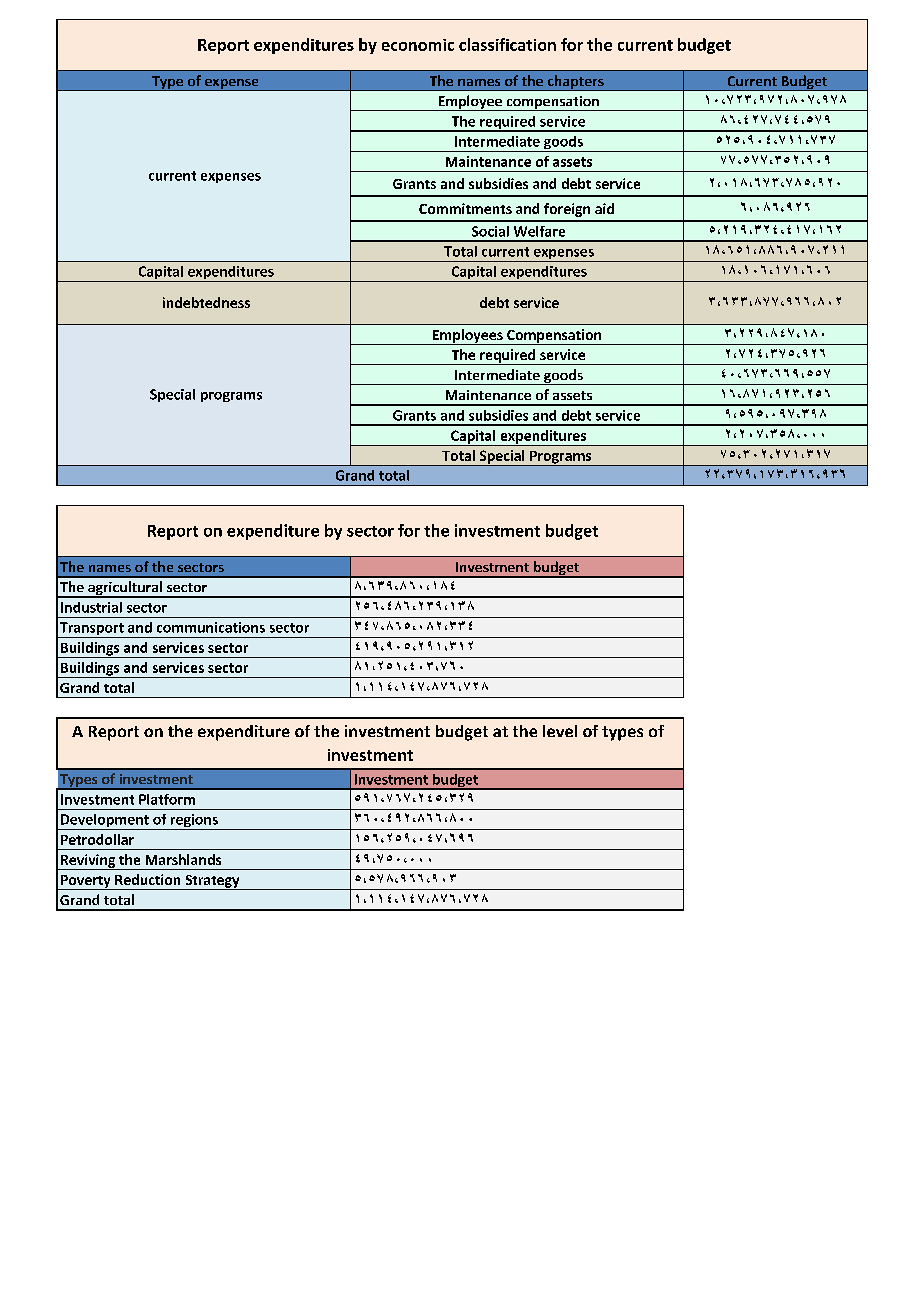  Describe the element at coordinates (567, 210) in the screenshot. I see `foreign` at that location.
